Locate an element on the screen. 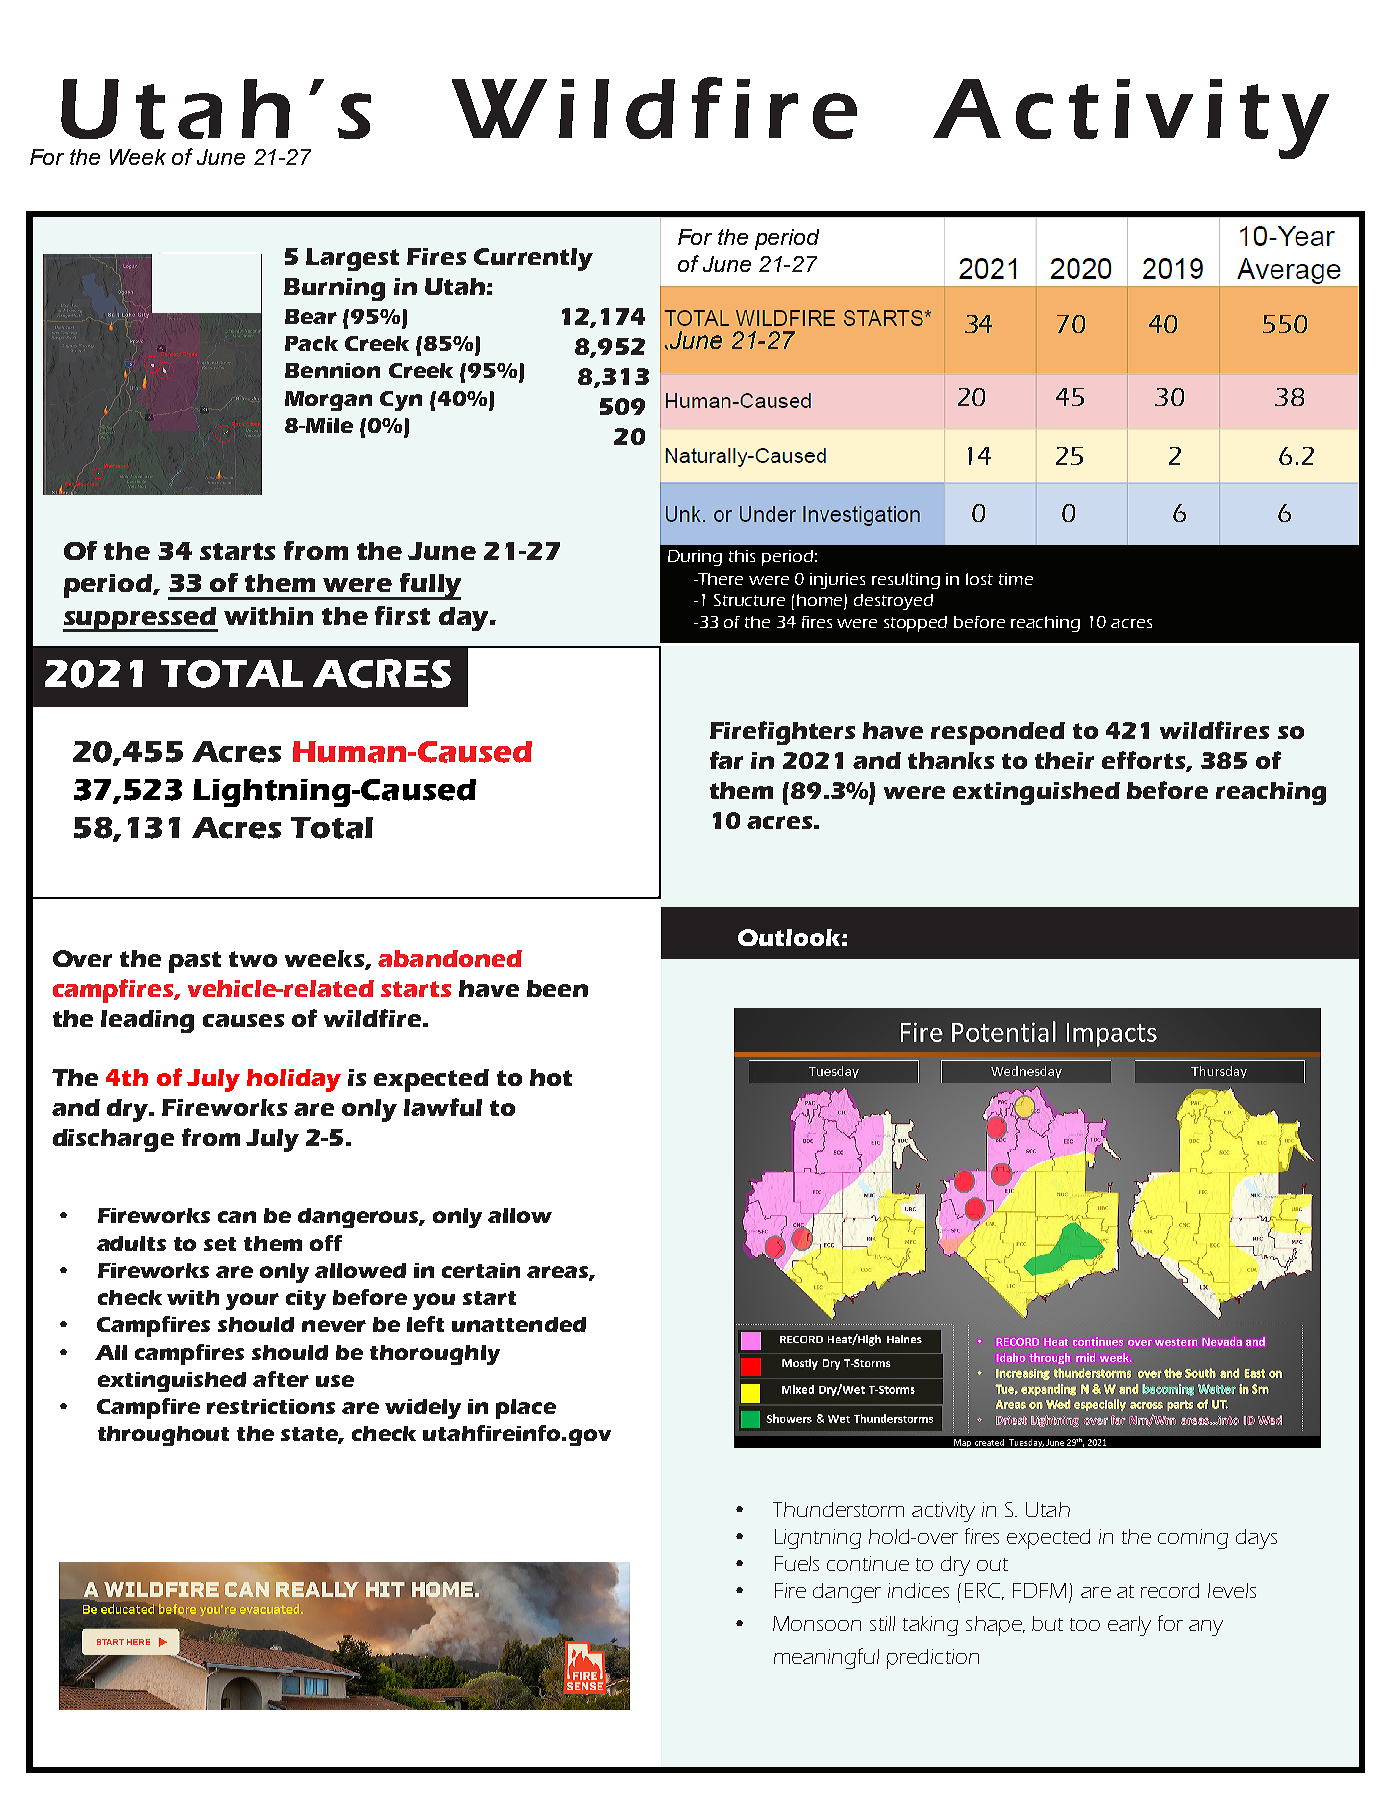 The height and width of the screenshot is (1798, 1390). time is located at coordinates (1016, 579).
